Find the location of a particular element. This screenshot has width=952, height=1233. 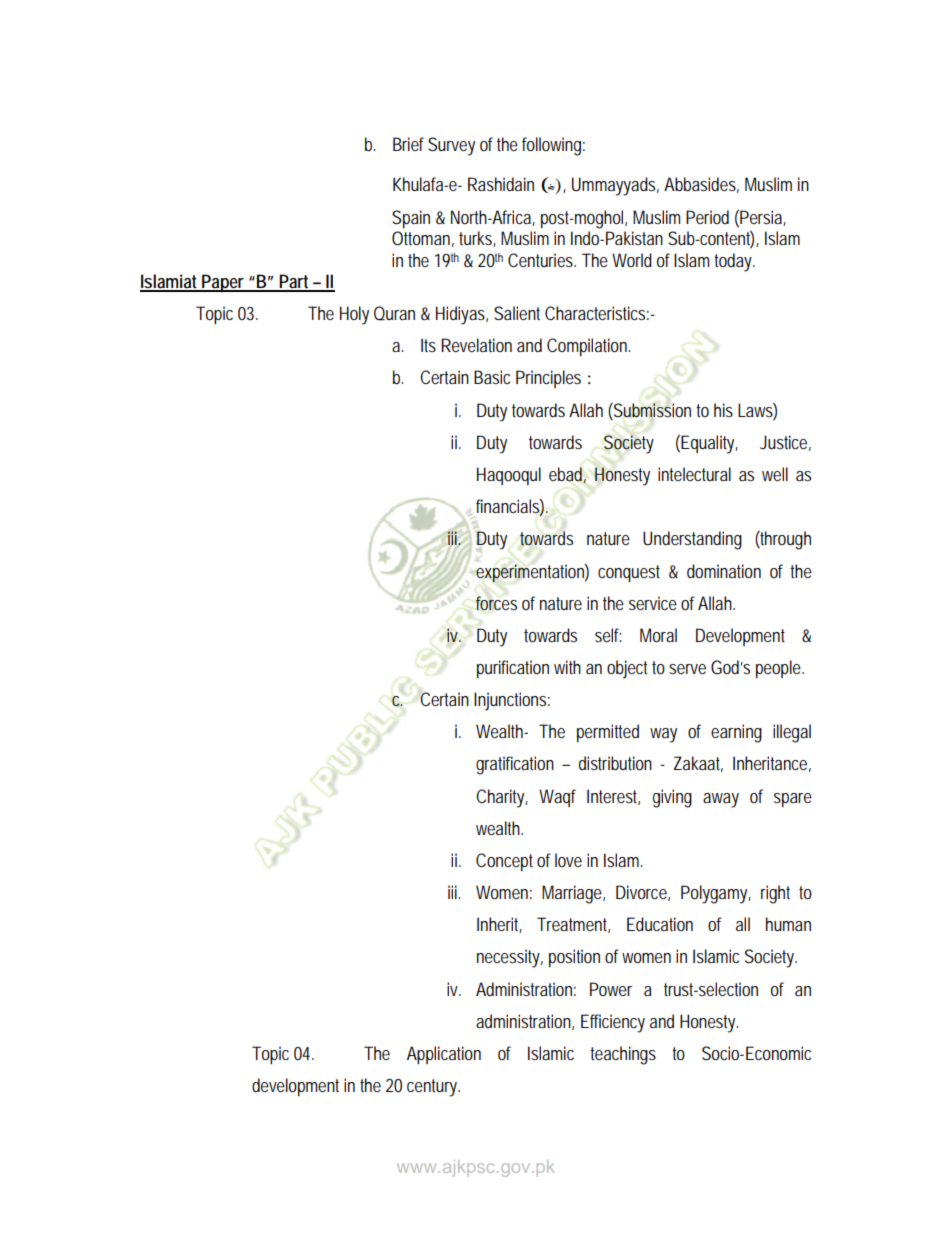

conquest is located at coordinates (629, 573).
